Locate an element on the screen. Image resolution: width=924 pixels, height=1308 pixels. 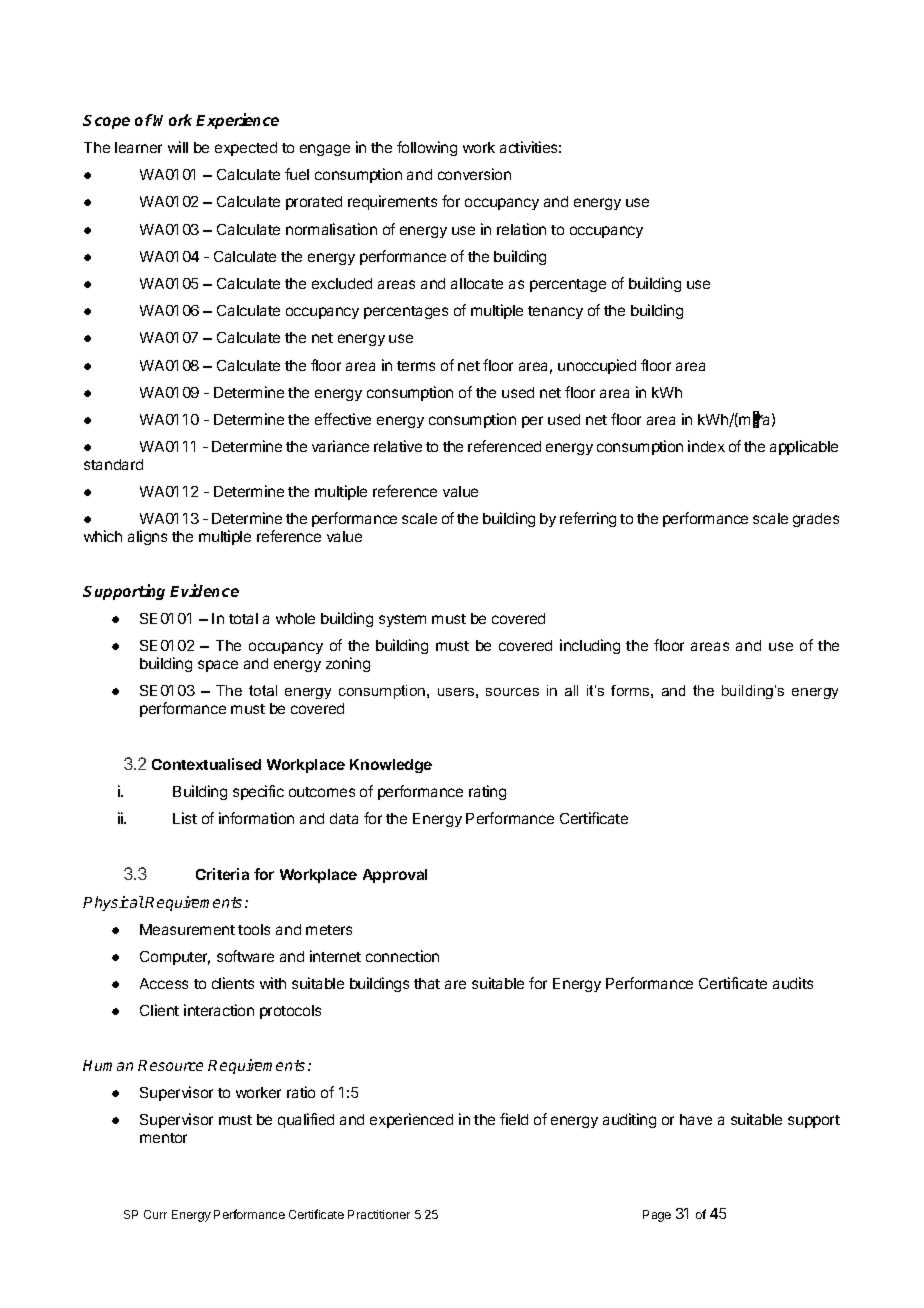
conversion is located at coordinates (474, 174).
